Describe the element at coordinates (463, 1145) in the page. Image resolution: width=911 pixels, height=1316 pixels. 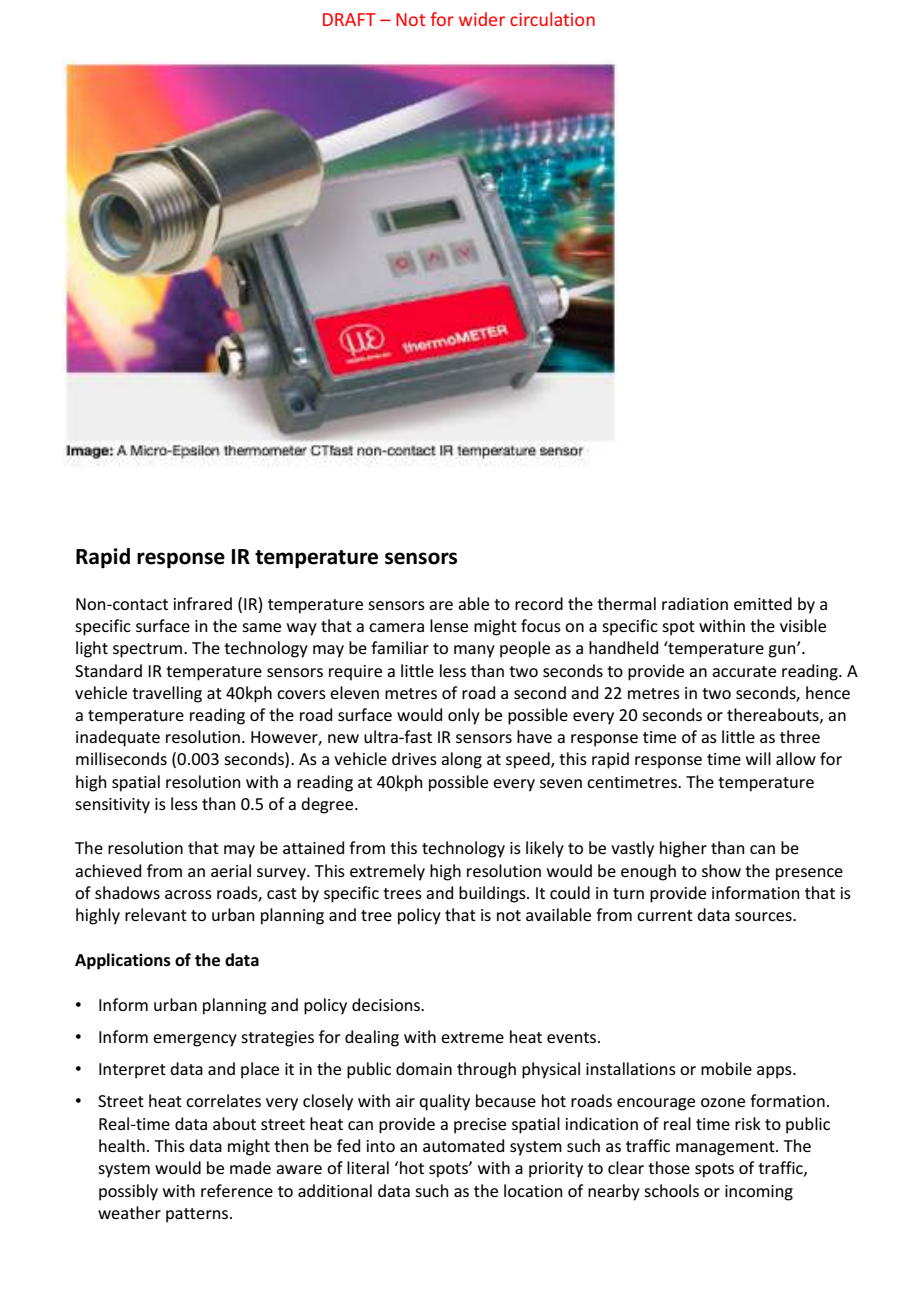
I see `automated` at that location.
